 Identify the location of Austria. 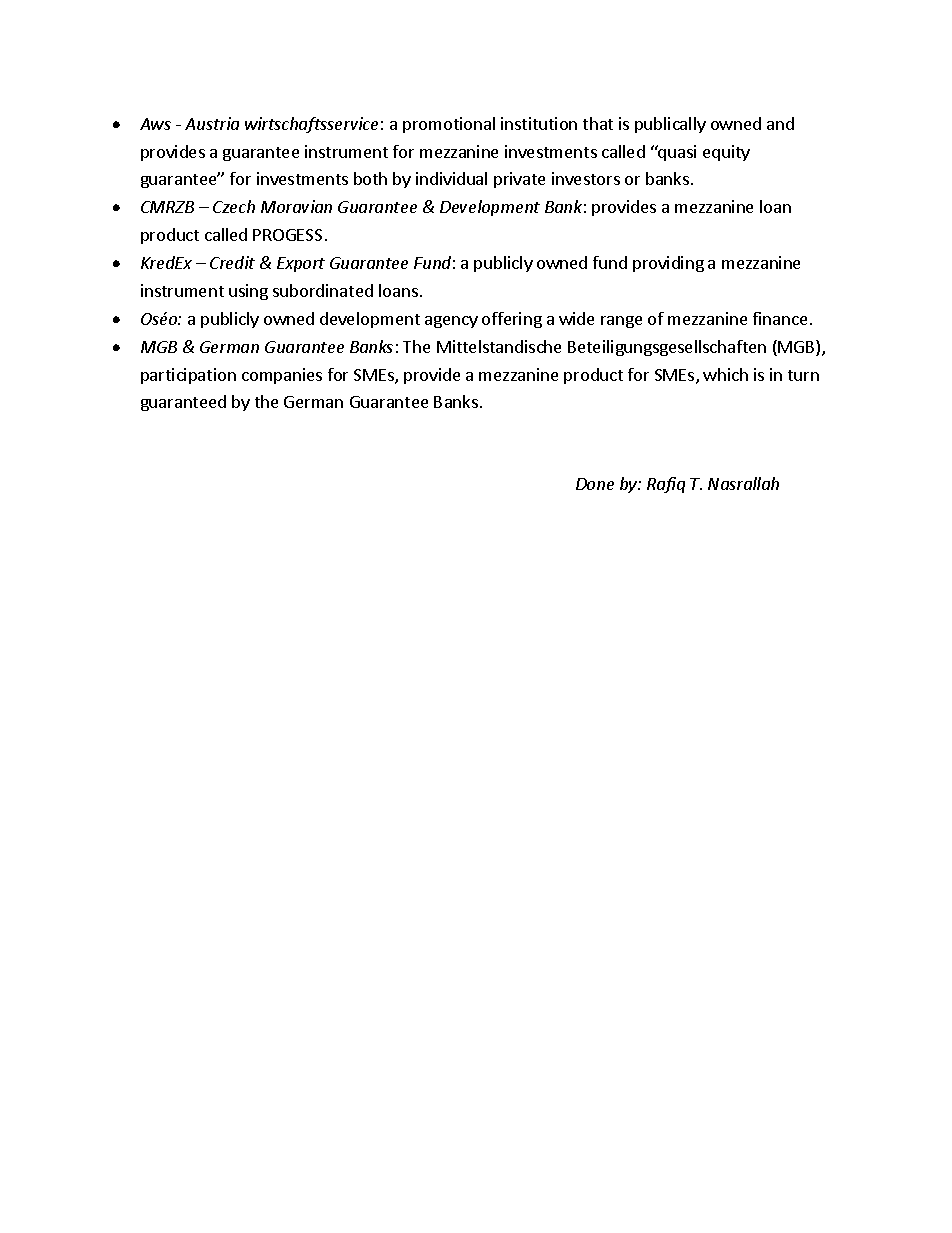
(212, 123).
